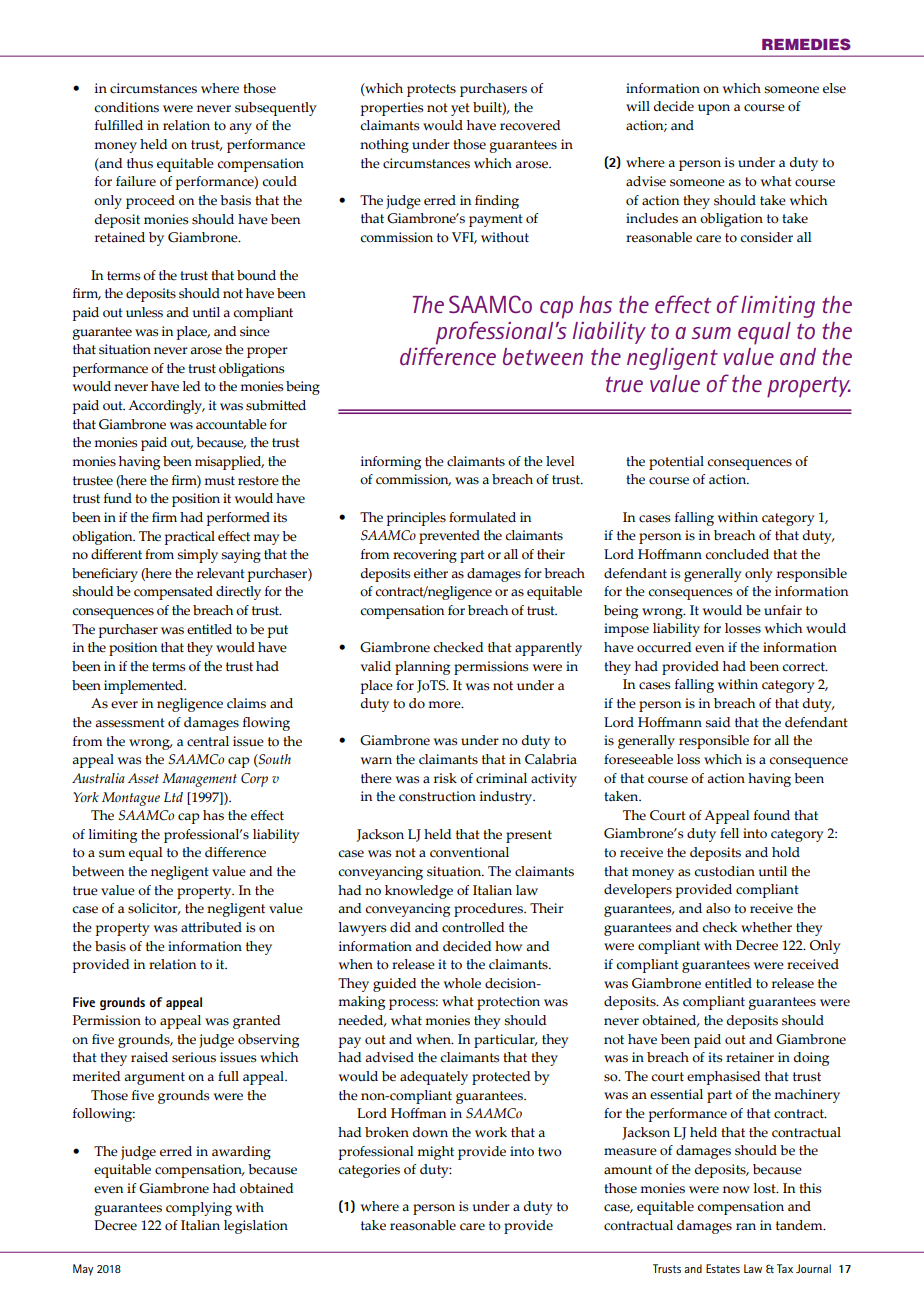  What do you see at coordinates (422, 668) in the screenshot?
I see `planning` at bounding box center [422, 668].
